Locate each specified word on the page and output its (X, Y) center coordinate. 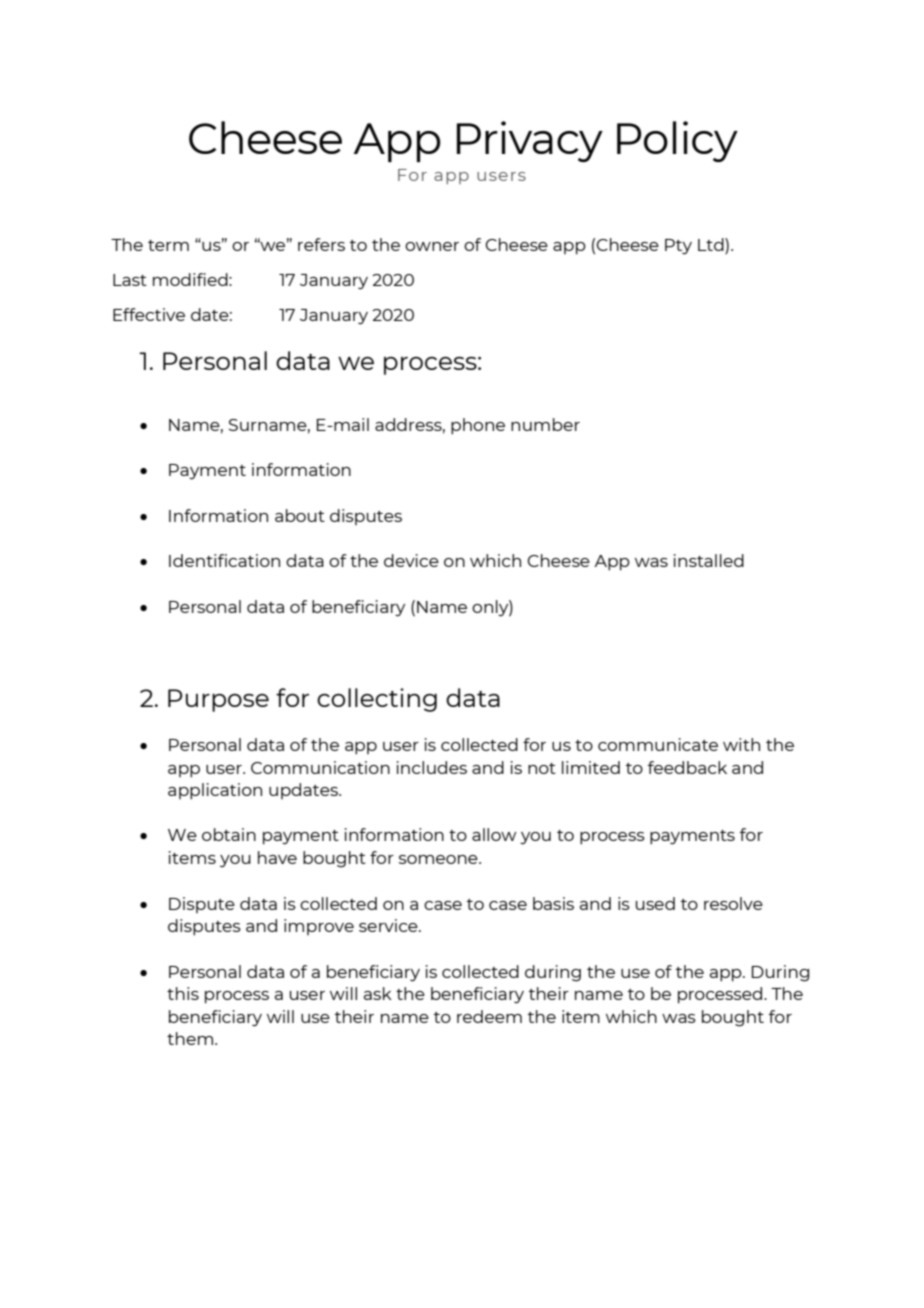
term (168, 245)
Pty (678, 247)
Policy (677, 141)
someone (439, 859)
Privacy (530, 141)
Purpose (218, 700)
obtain (229, 834)
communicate (658, 744)
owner (432, 246)
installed (709, 560)
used (655, 903)
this (183, 993)
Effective (149, 314)
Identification (224, 560)
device (411, 560)
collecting (377, 700)
